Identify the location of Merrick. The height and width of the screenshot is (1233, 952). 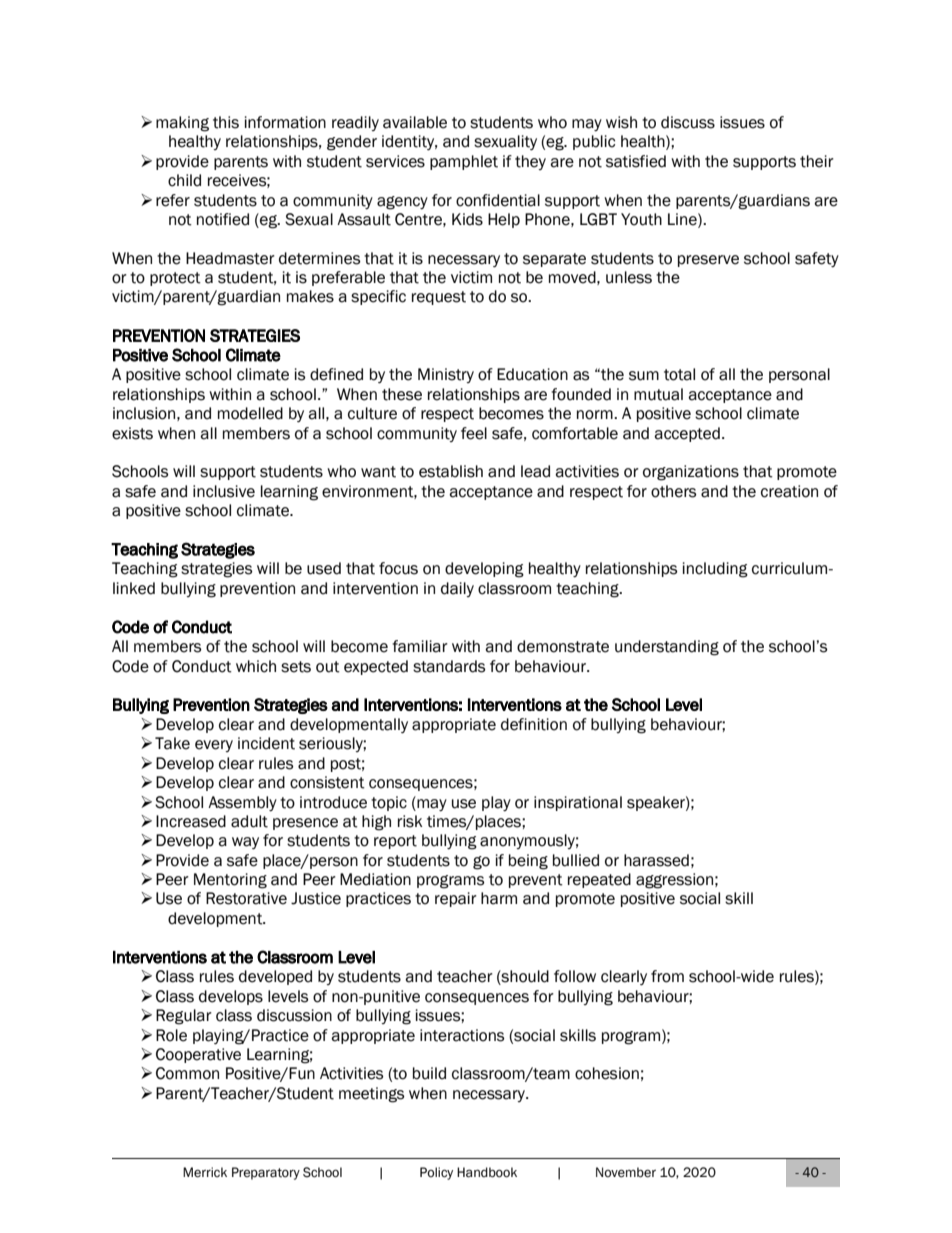
(205, 1172).
